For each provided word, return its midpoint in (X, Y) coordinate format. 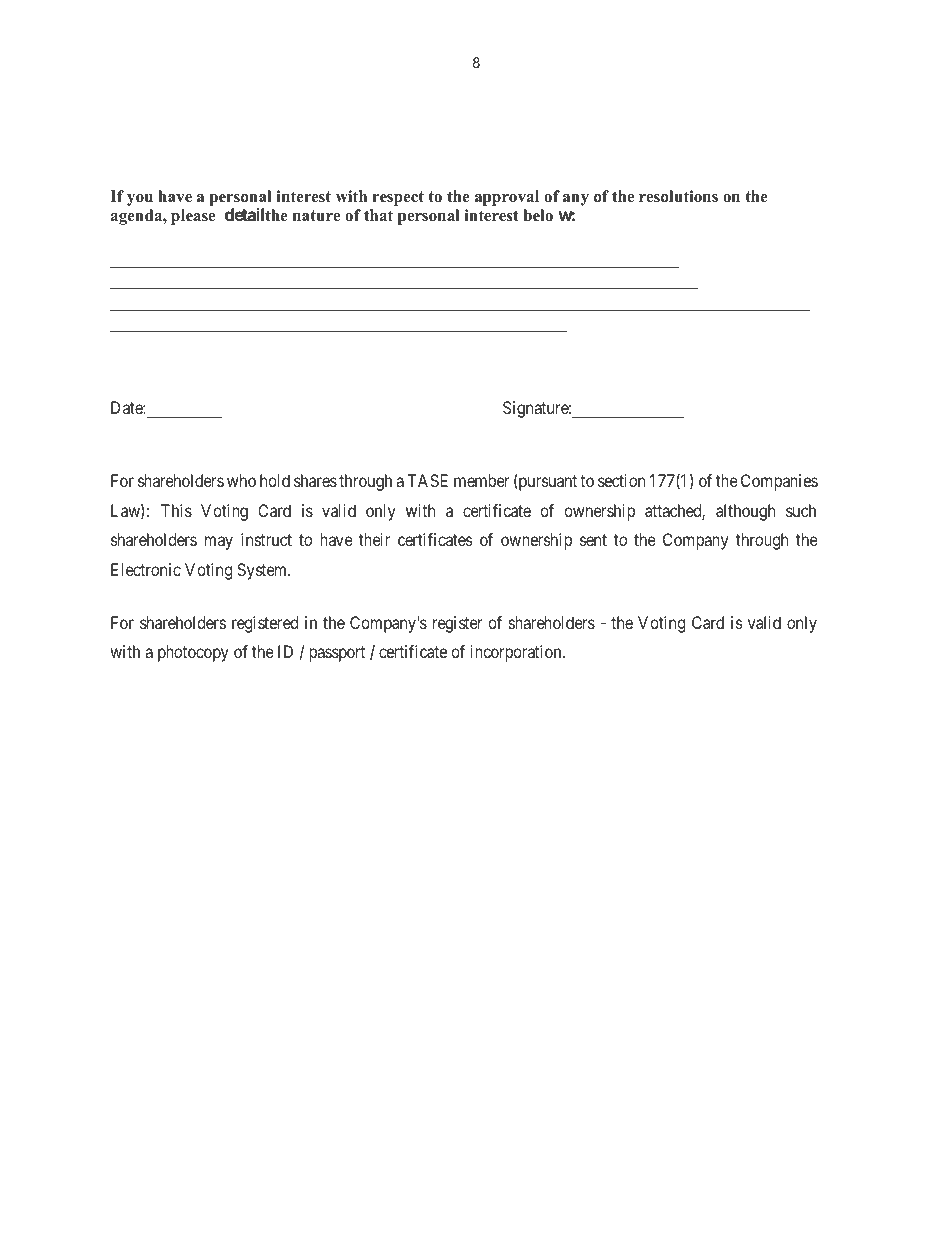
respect (398, 198)
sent (593, 540)
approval (507, 198)
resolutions (678, 196)
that (378, 215)
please (193, 217)
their (374, 539)
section (621, 480)
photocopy (193, 653)
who (241, 480)
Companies (779, 482)
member (481, 480)
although (745, 512)
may (219, 543)
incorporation (517, 653)
